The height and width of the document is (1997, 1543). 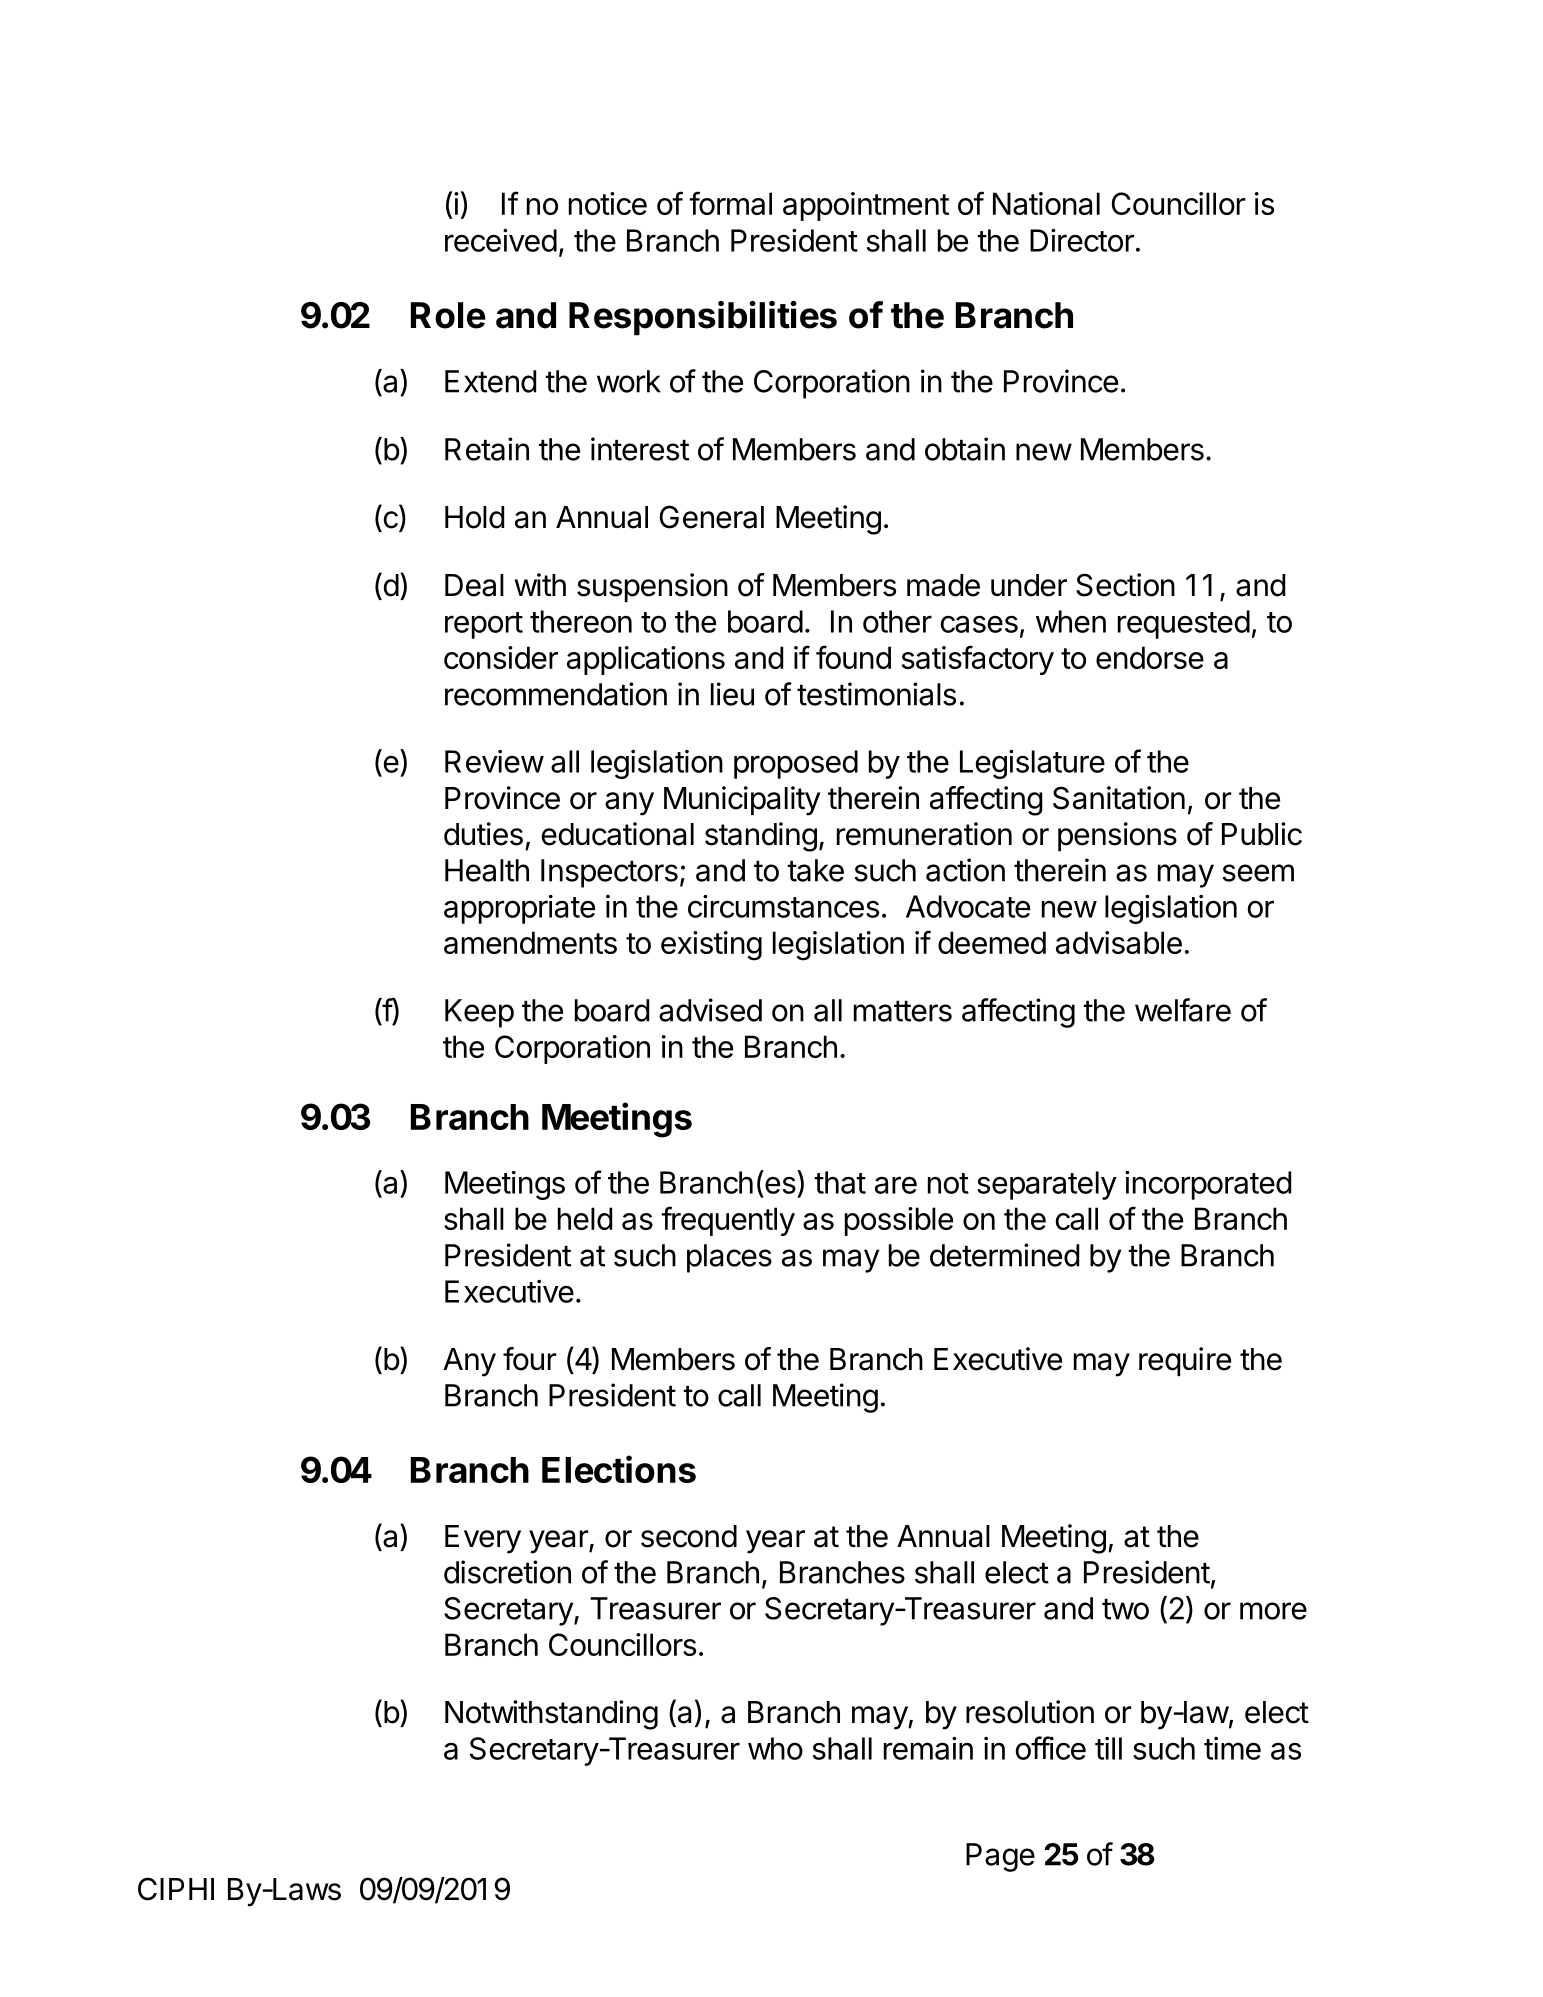 I want to click on Keep, so click(x=479, y=1013).
